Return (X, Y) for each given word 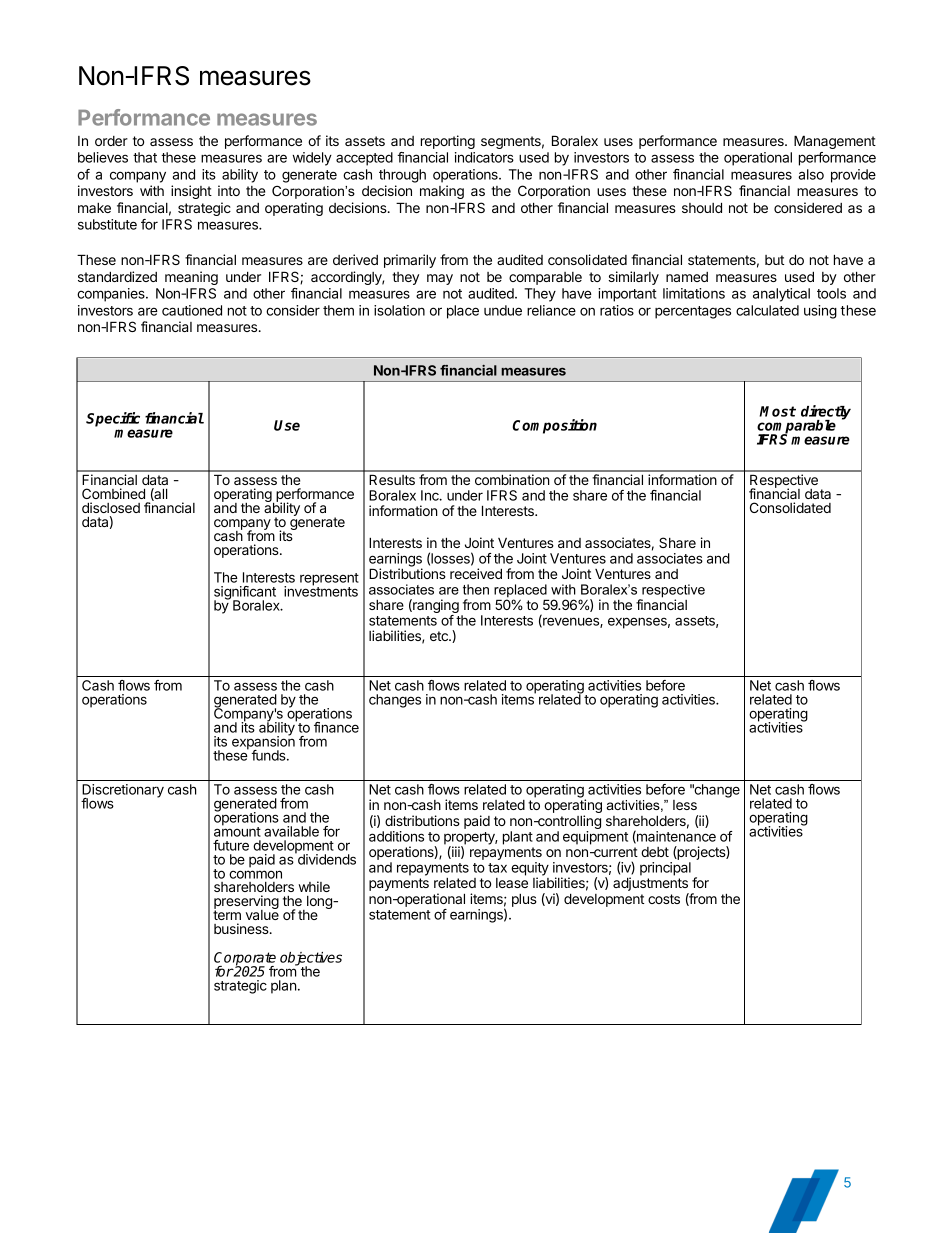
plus (524, 900)
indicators (484, 157)
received (476, 573)
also (811, 174)
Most (777, 411)
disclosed (111, 507)
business (242, 928)
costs (664, 899)
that (145, 157)
